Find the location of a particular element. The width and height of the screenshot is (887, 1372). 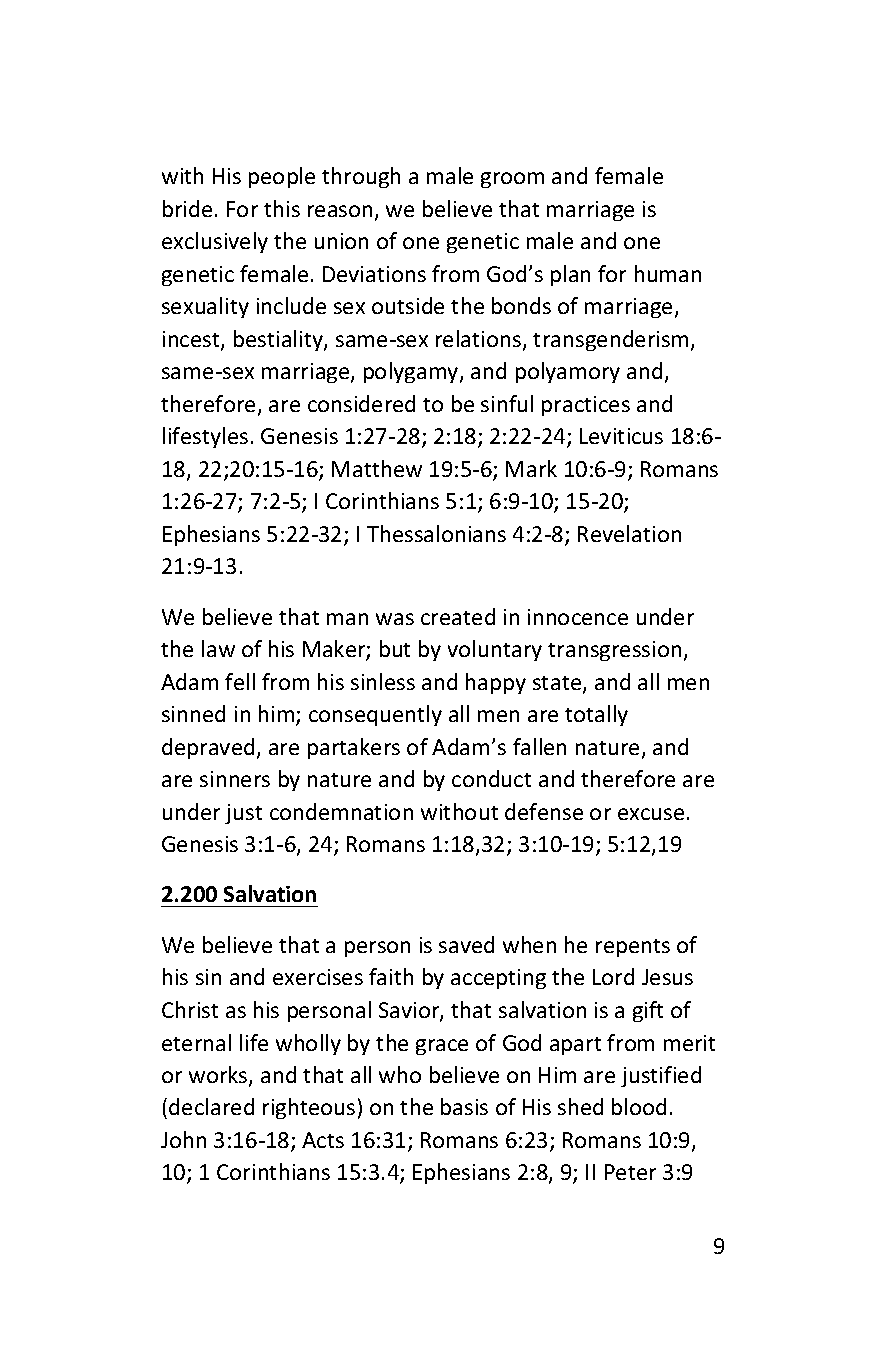

incest is located at coordinates (192, 340).
